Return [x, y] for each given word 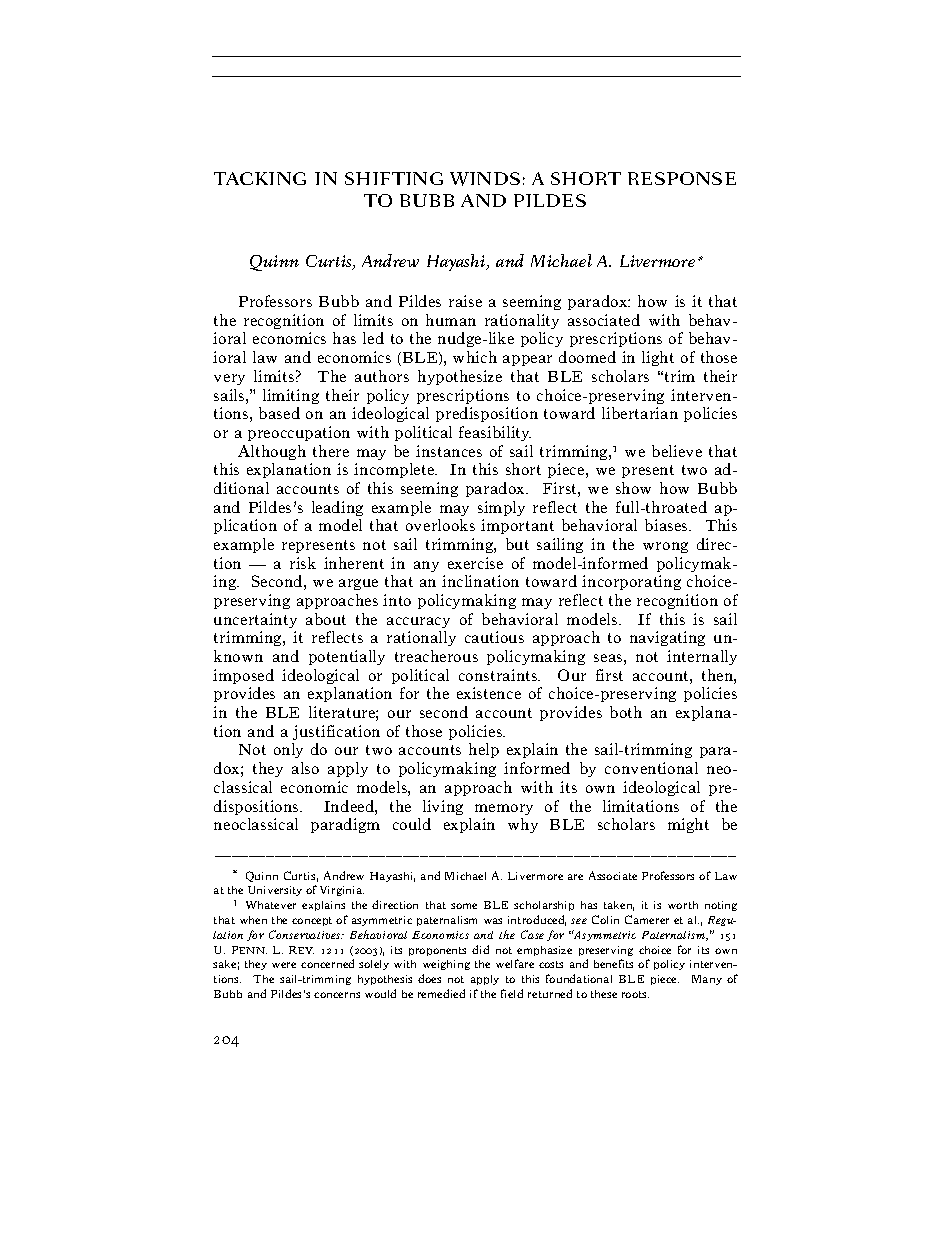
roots [635, 994]
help [484, 750]
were [284, 965]
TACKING [260, 178]
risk [303, 563]
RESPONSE [682, 178]
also [305, 768]
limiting [291, 396]
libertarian [640, 413]
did [480, 949]
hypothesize [460, 377]
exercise [475, 563]
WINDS [485, 179]
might [688, 825]
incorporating [631, 582]
